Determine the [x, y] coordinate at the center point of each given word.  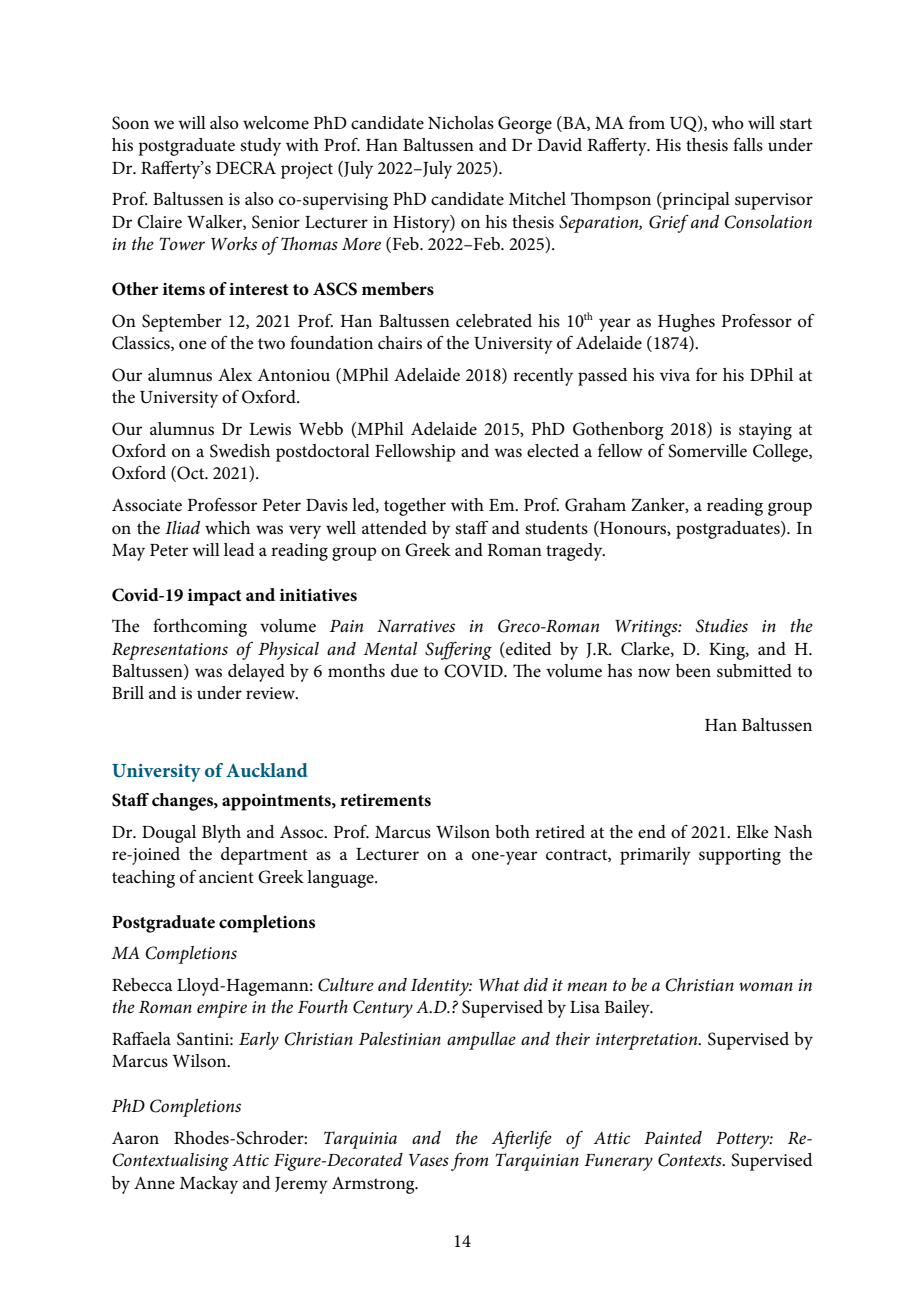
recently [543, 377]
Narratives [416, 626]
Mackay [209, 1185]
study [260, 147]
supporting [740, 856]
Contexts [691, 1160]
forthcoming [200, 627]
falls [748, 144]
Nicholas [461, 122]
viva [675, 375]
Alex [235, 375]
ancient [226, 877]
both [512, 832]
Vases [429, 1160]
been [693, 670]
